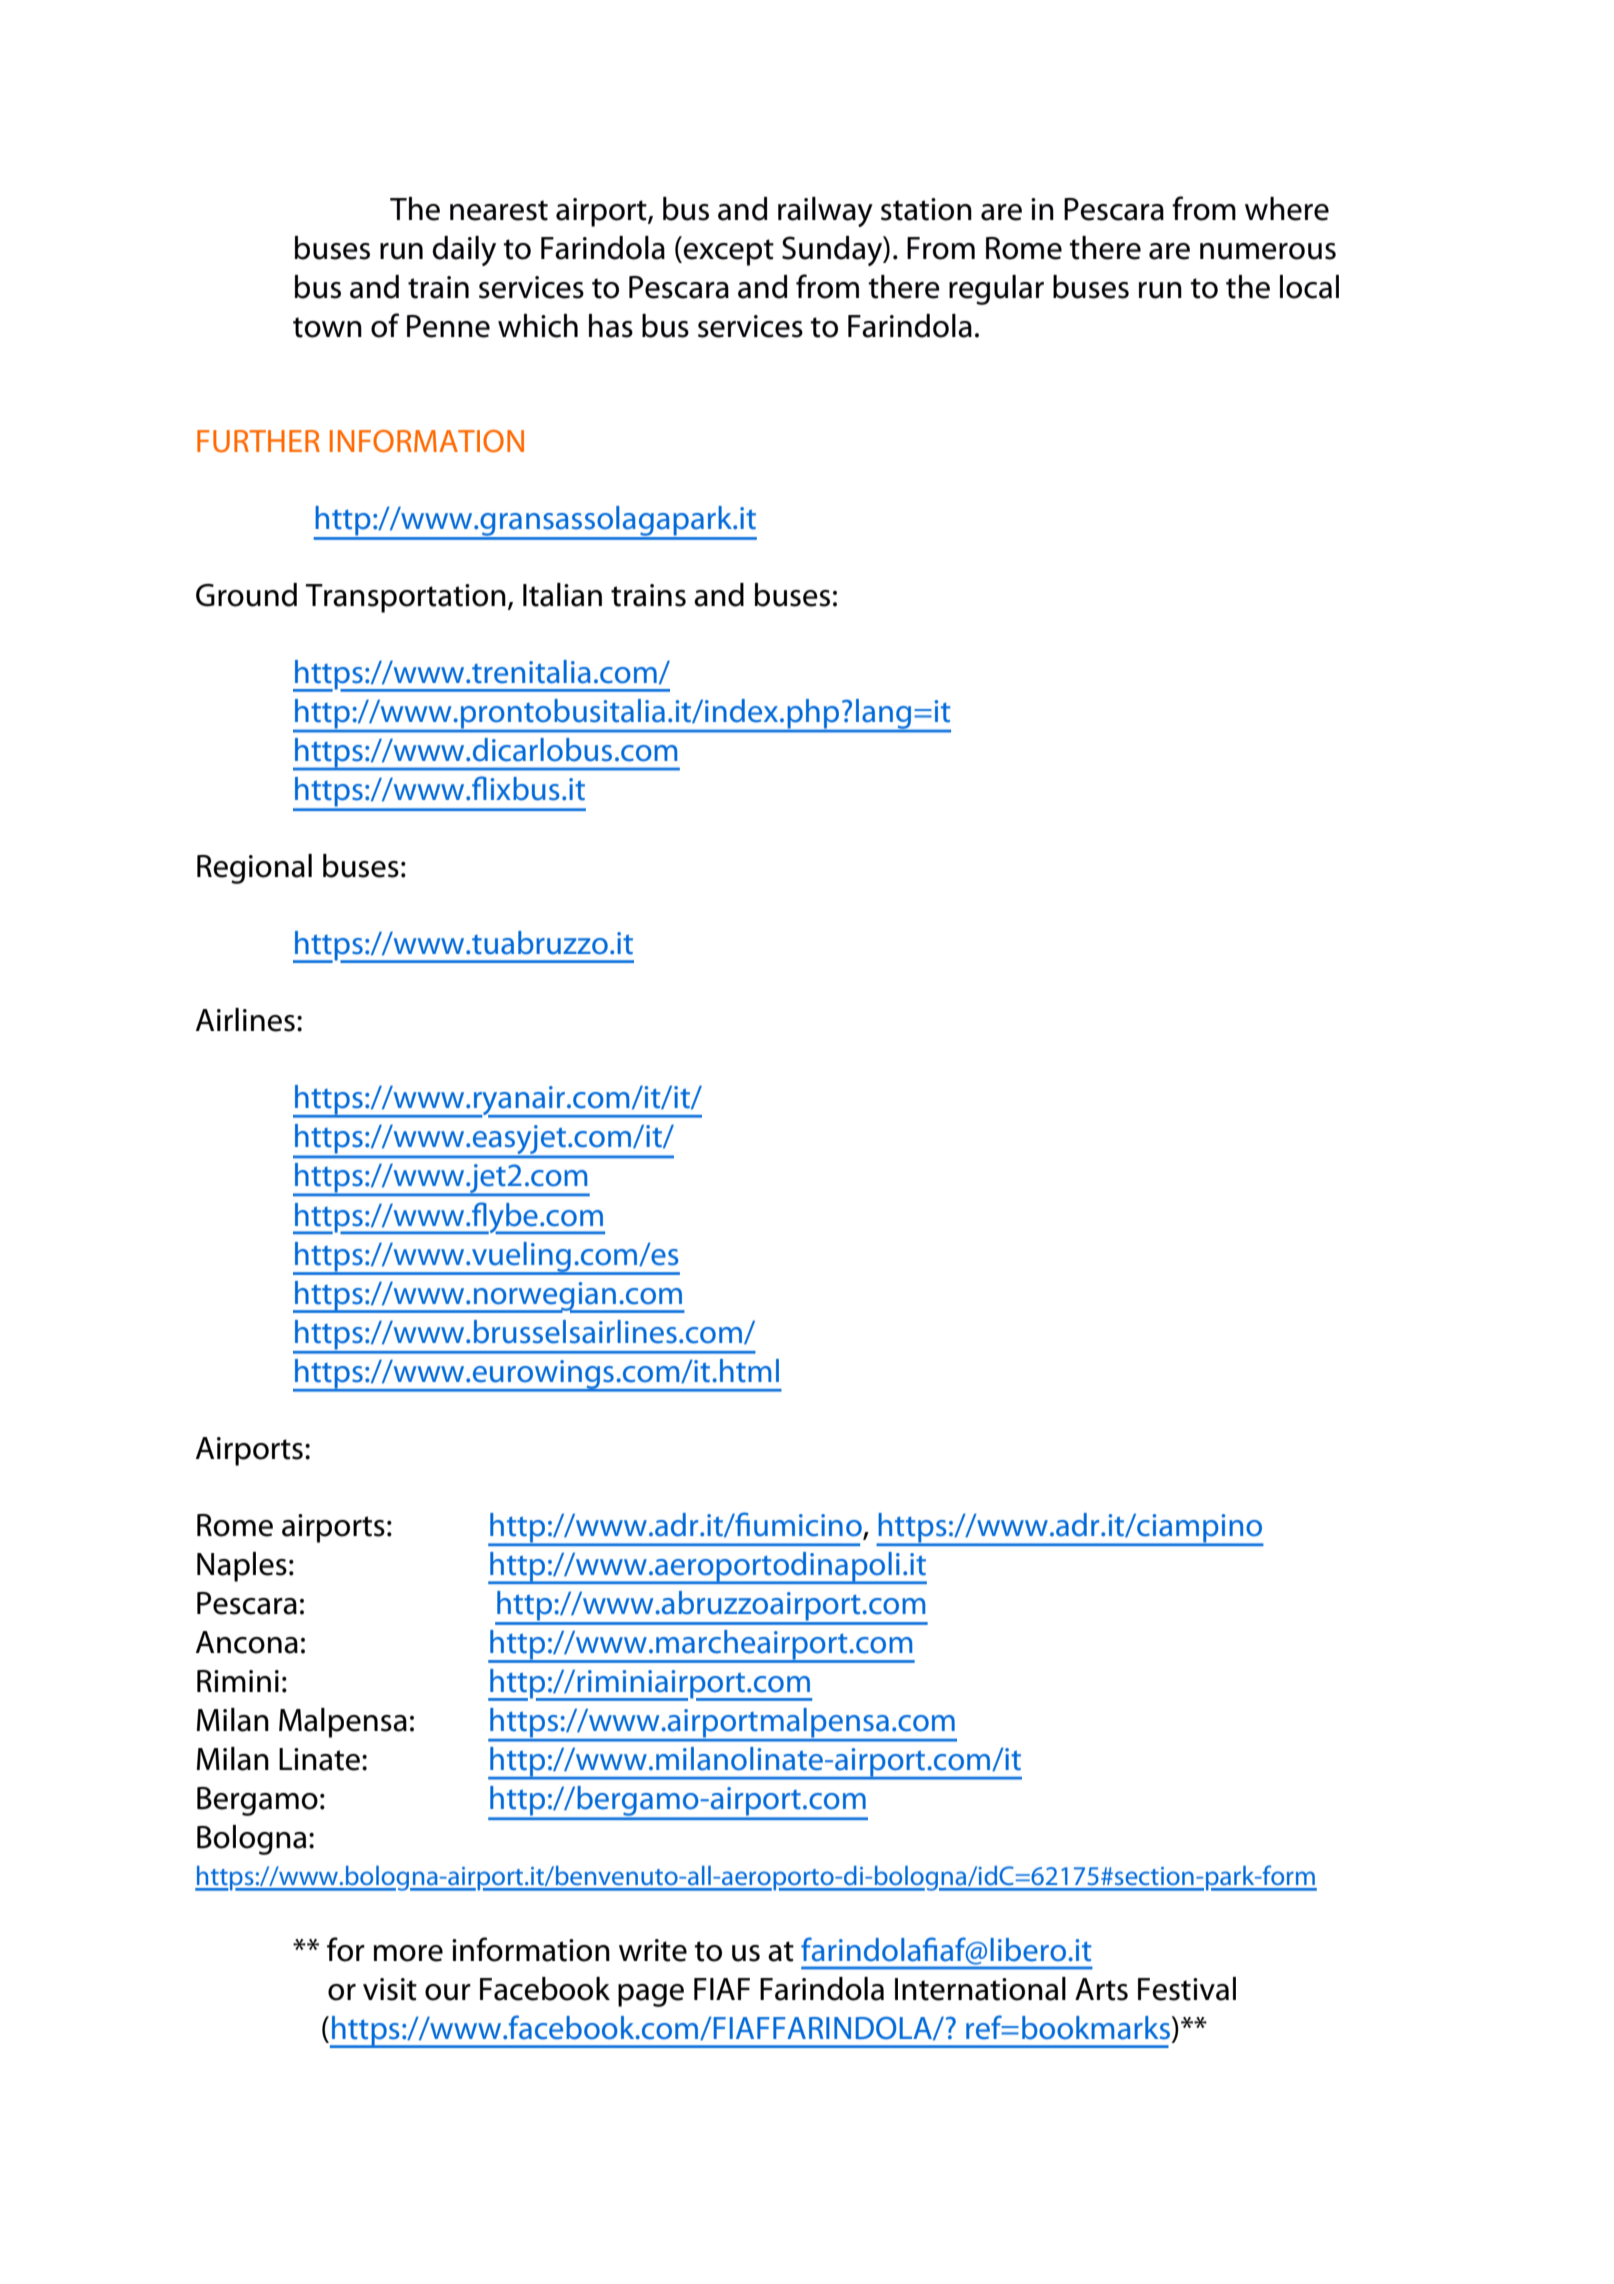  Describe the element at coordinates (562, 595) in the screenshot. I see `Italian` at that location.
